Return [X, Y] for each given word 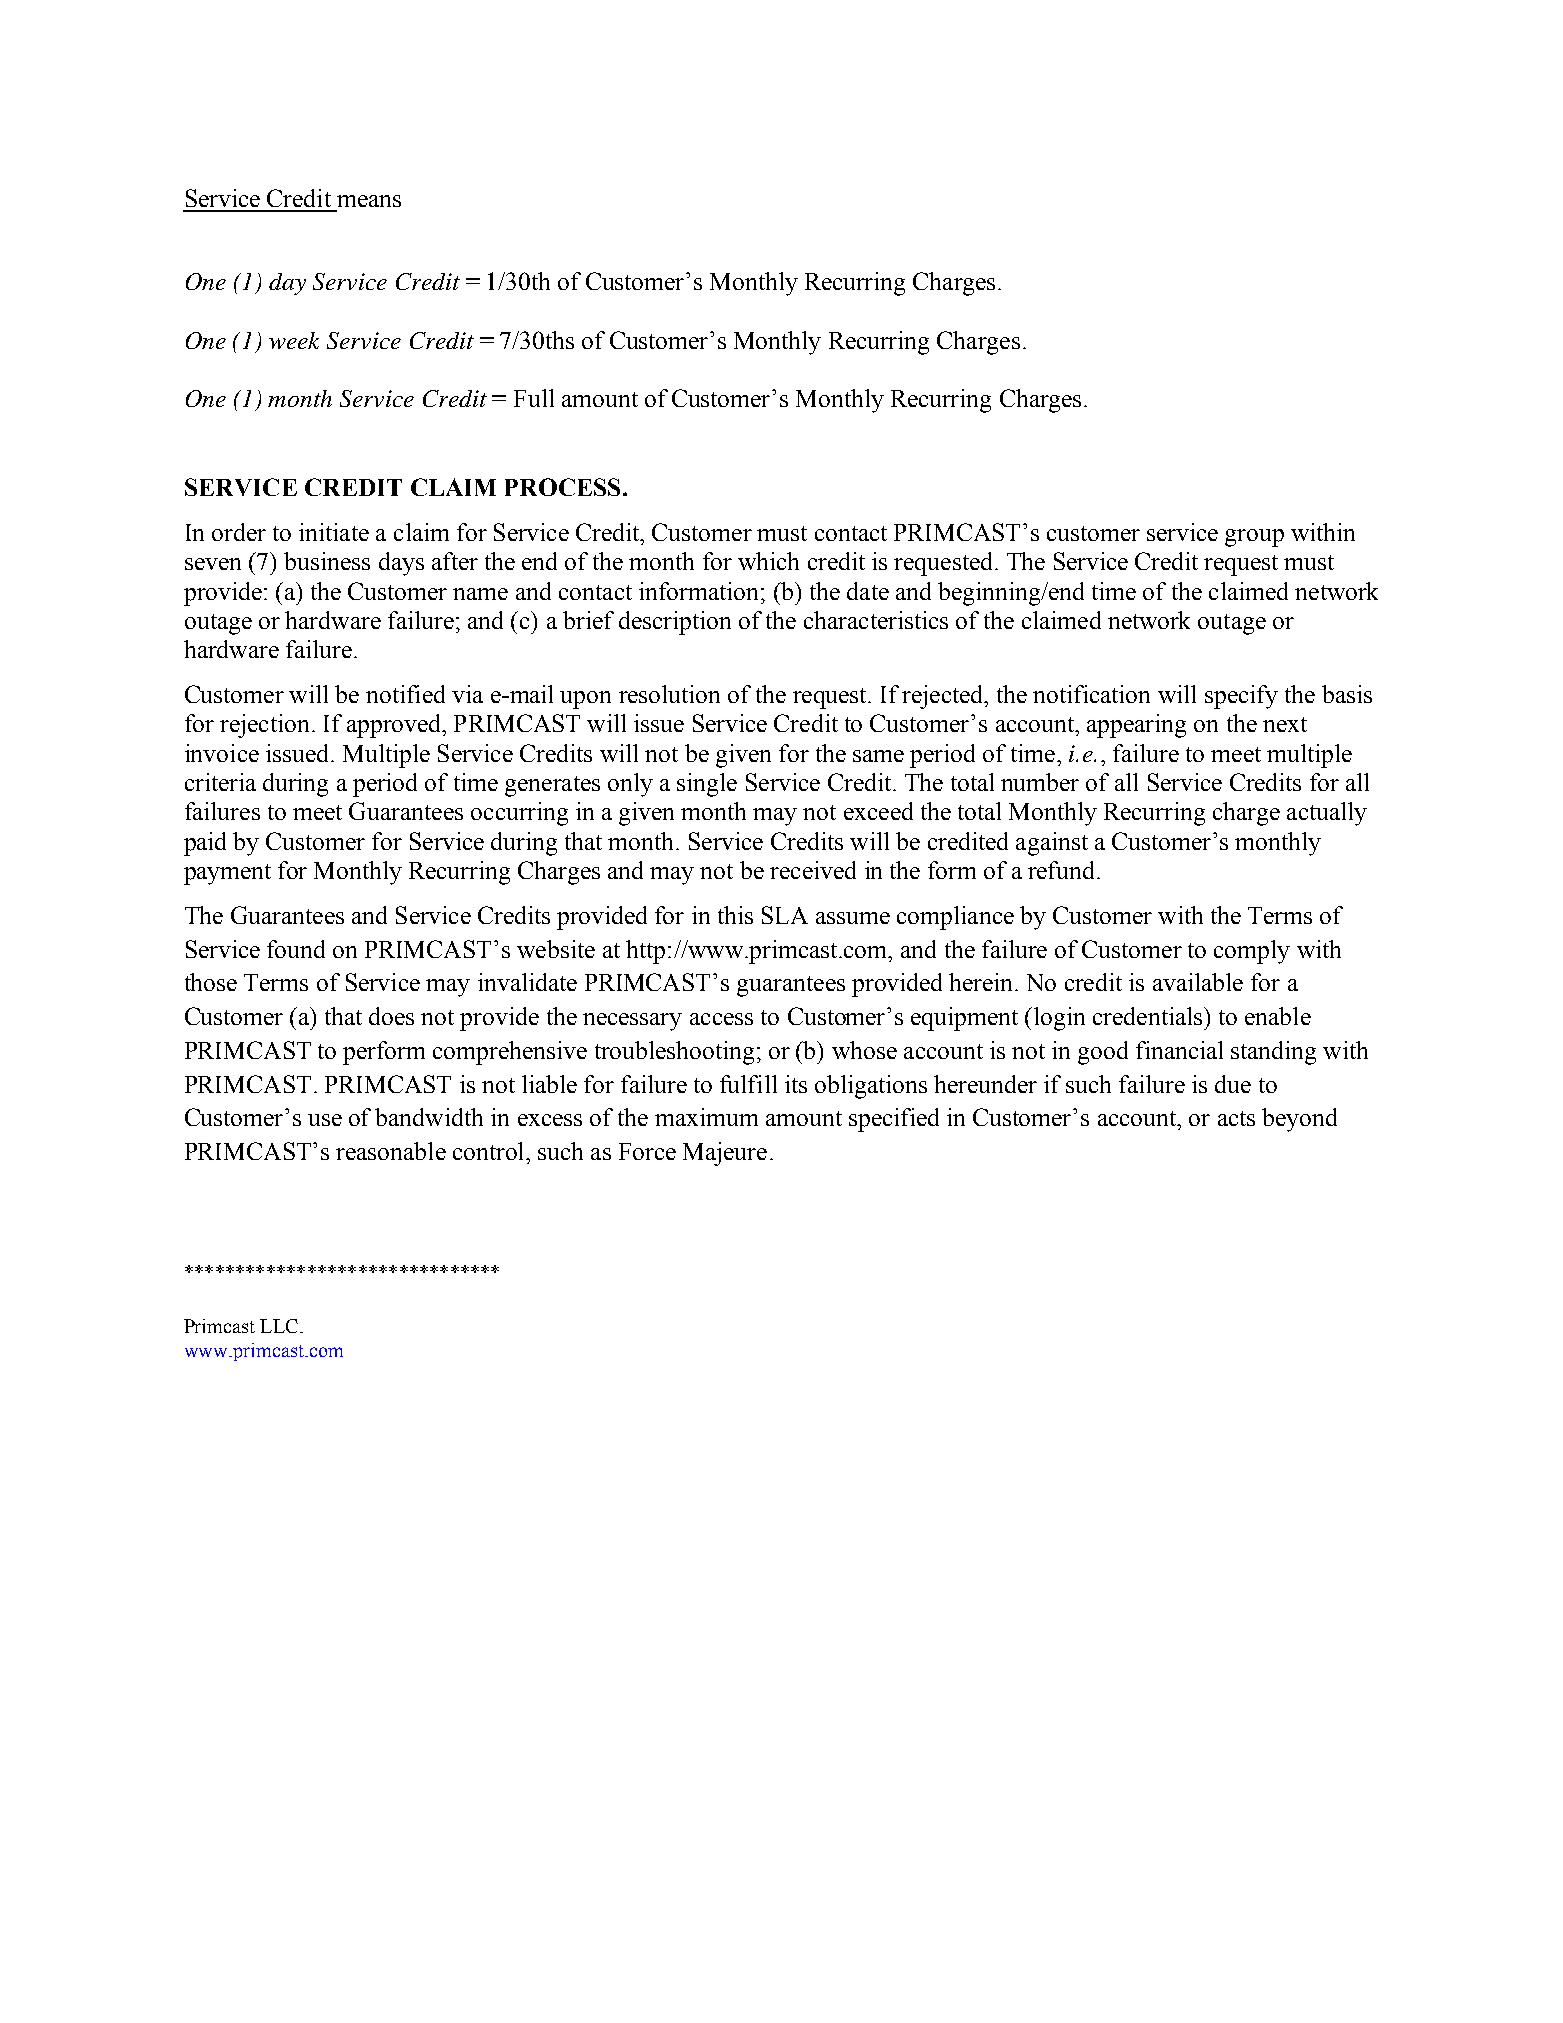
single [707, 785]
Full [534, 398]
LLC [280, 1326]
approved [395, 726]
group [1254, 538]
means [369, 201]
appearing [1136, 726]
